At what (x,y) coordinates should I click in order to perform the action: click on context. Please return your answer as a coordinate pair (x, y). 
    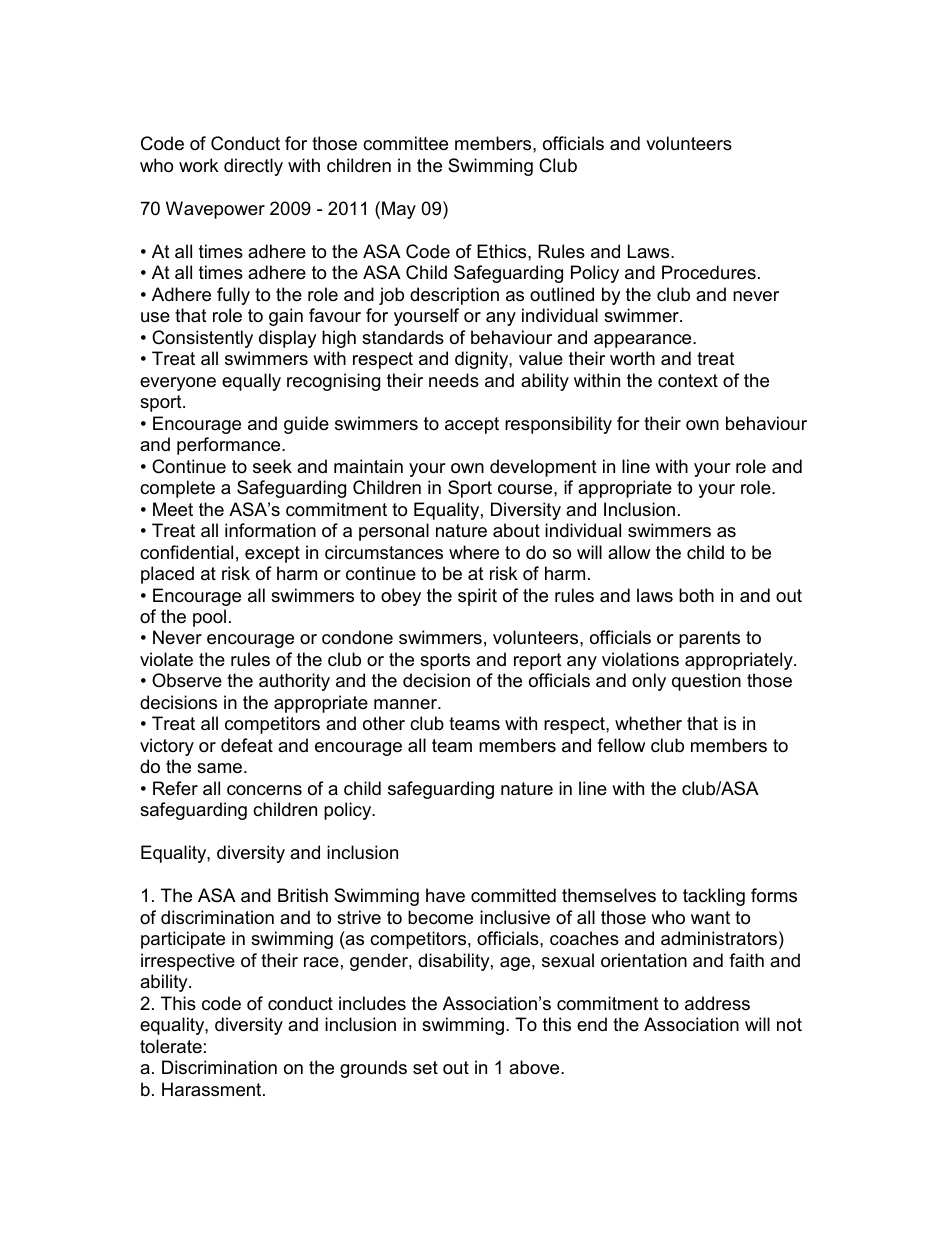
    Looking at the image, I should click on (688, 381).
